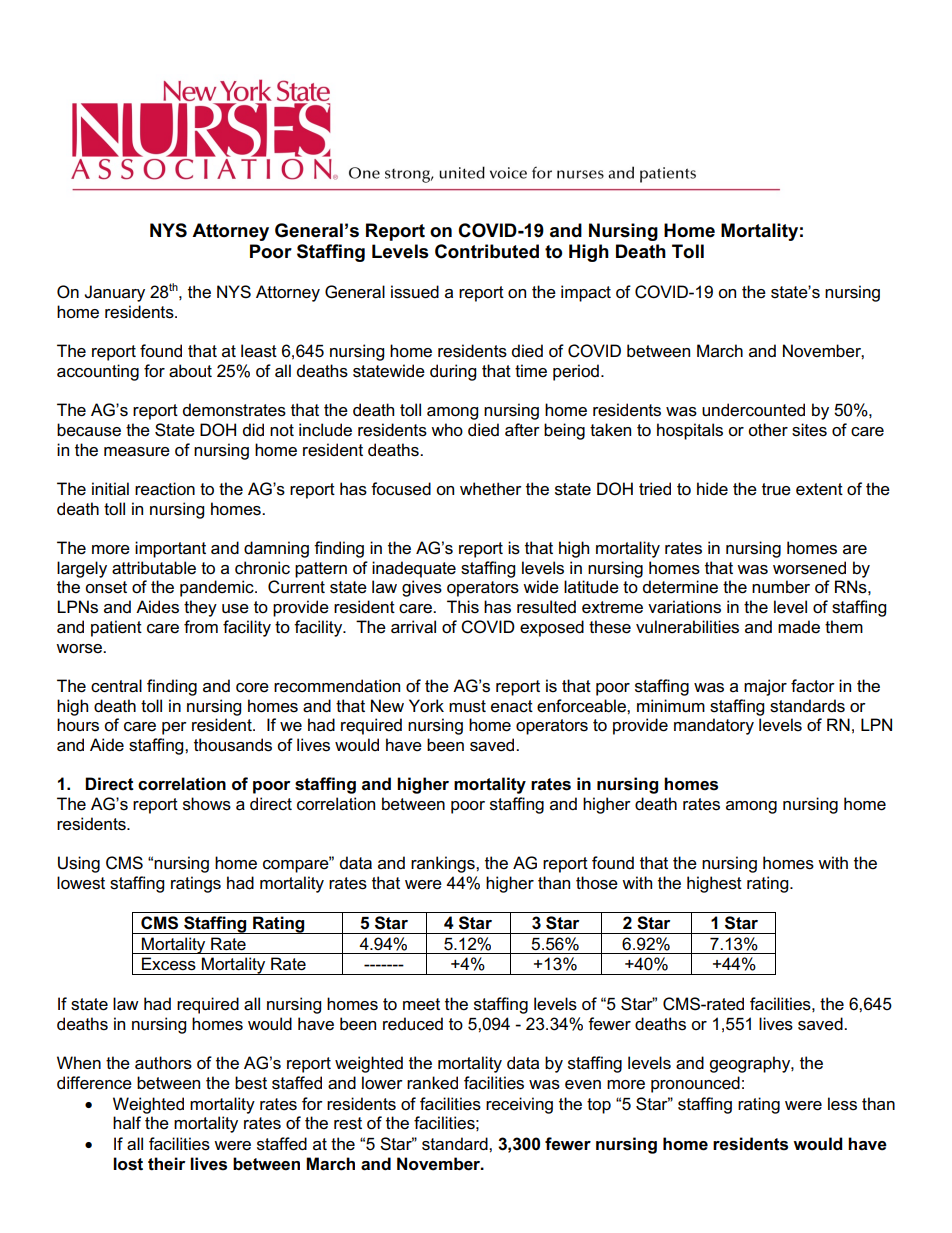  What do you see at coordinates (166, 1164) in the page?
I see `their` at bounding box center [166, 1164].
